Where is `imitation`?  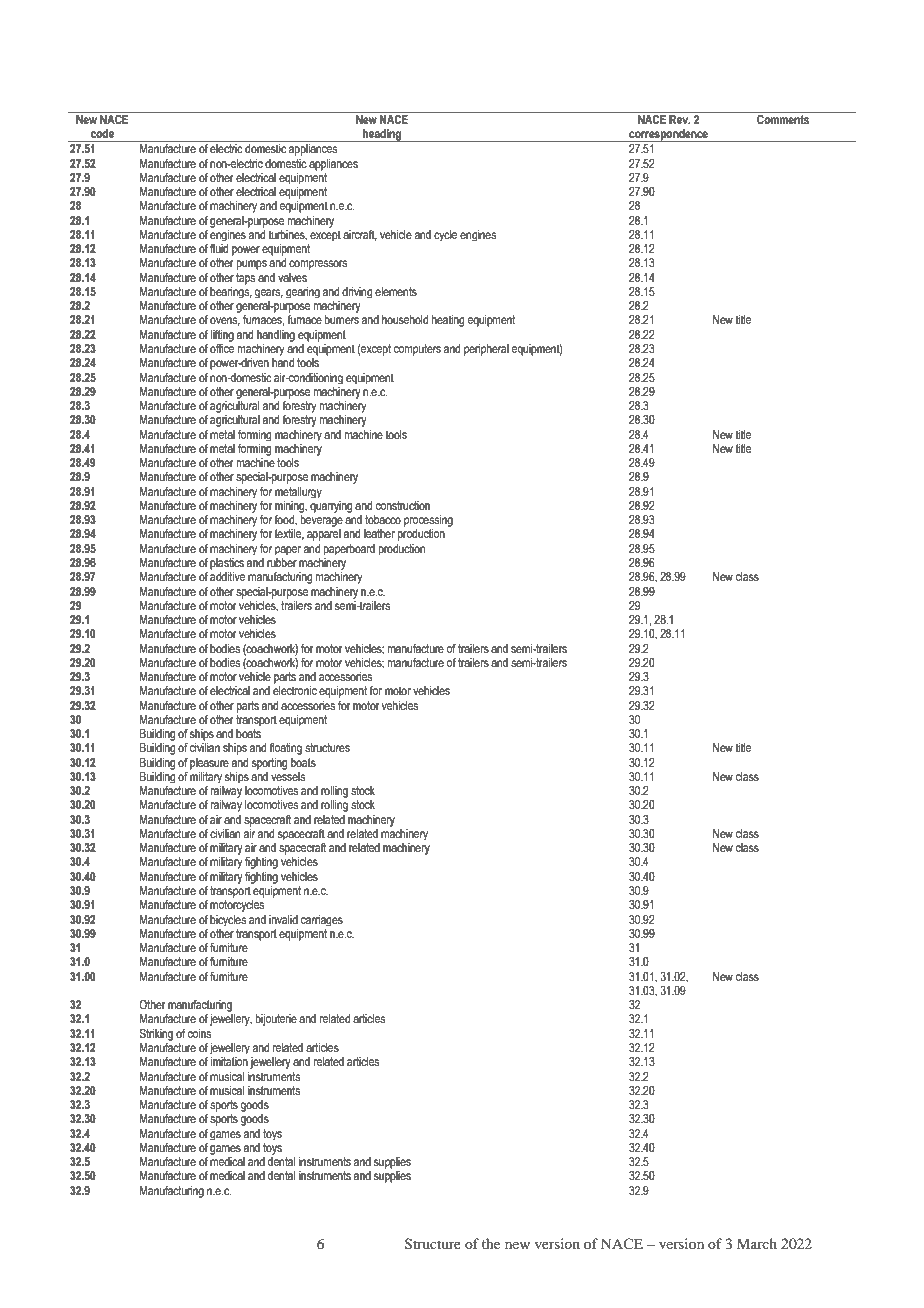
imitation is located at coordinates (229, 1062).
